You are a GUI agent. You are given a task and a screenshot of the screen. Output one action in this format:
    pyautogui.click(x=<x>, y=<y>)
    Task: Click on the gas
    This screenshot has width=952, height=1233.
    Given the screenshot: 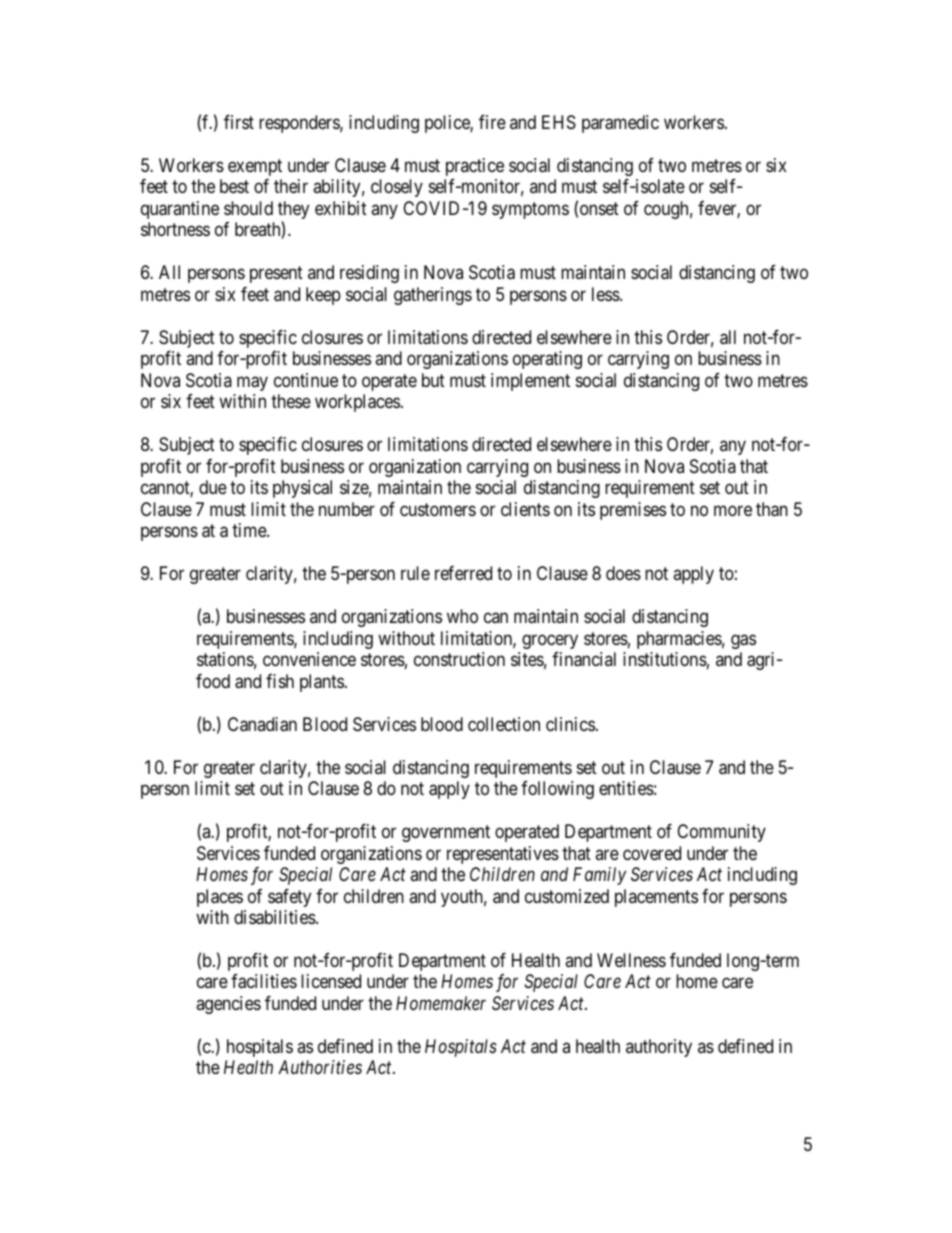 What is the action you would take?
    pyautogui.click(x=743, y=641)
